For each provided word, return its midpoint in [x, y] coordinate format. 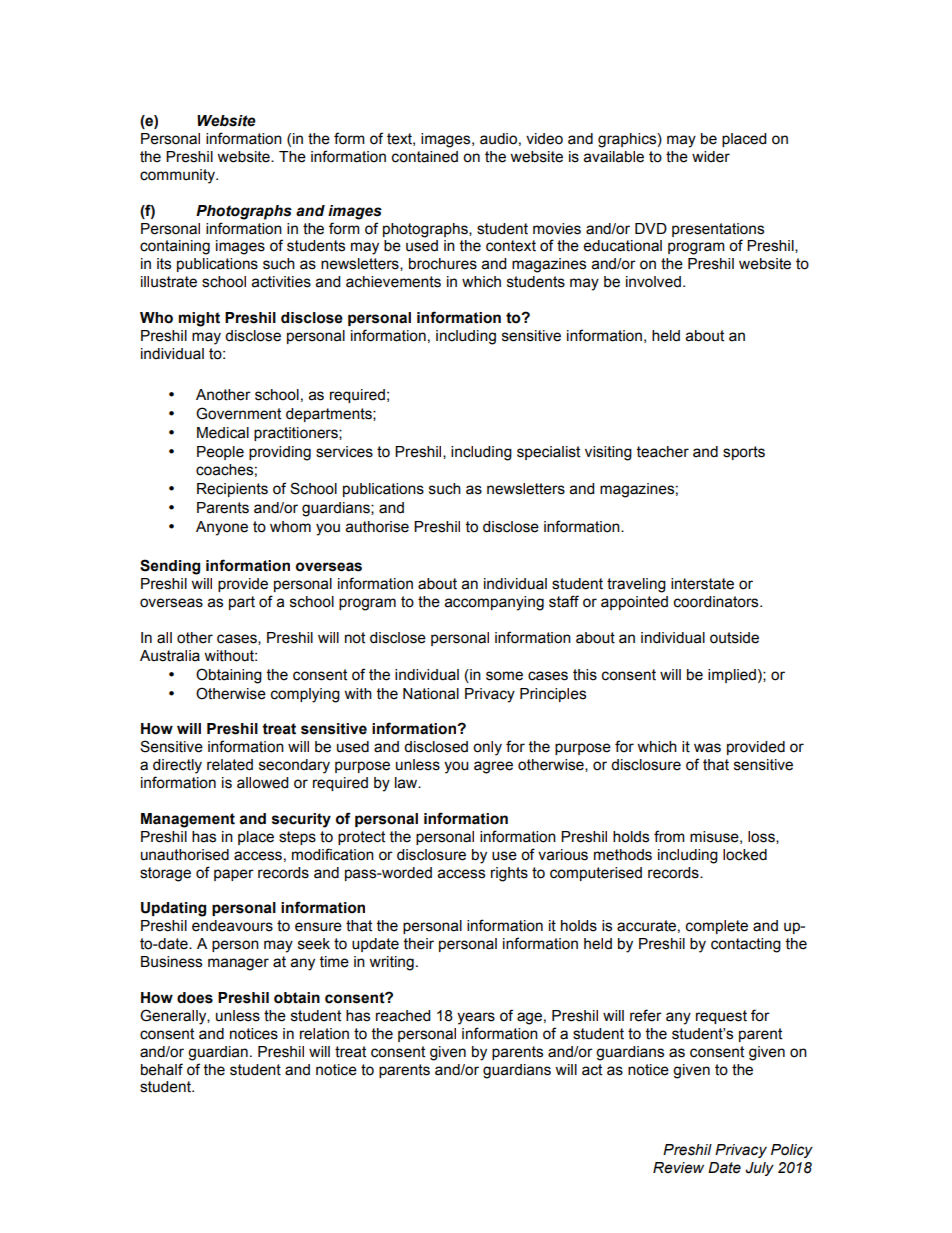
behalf [162, 1069]
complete [717, 927]
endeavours [232, 926]
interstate [702, 584]
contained [425, 157]
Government [238, 413]
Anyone [222, 528]
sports [744, 453]
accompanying [494, 603]
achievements [393, 282]
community [178, 176]
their [419, 944]
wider [711, 157]
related [230, 765]
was [707, 748]
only [487, 748]
